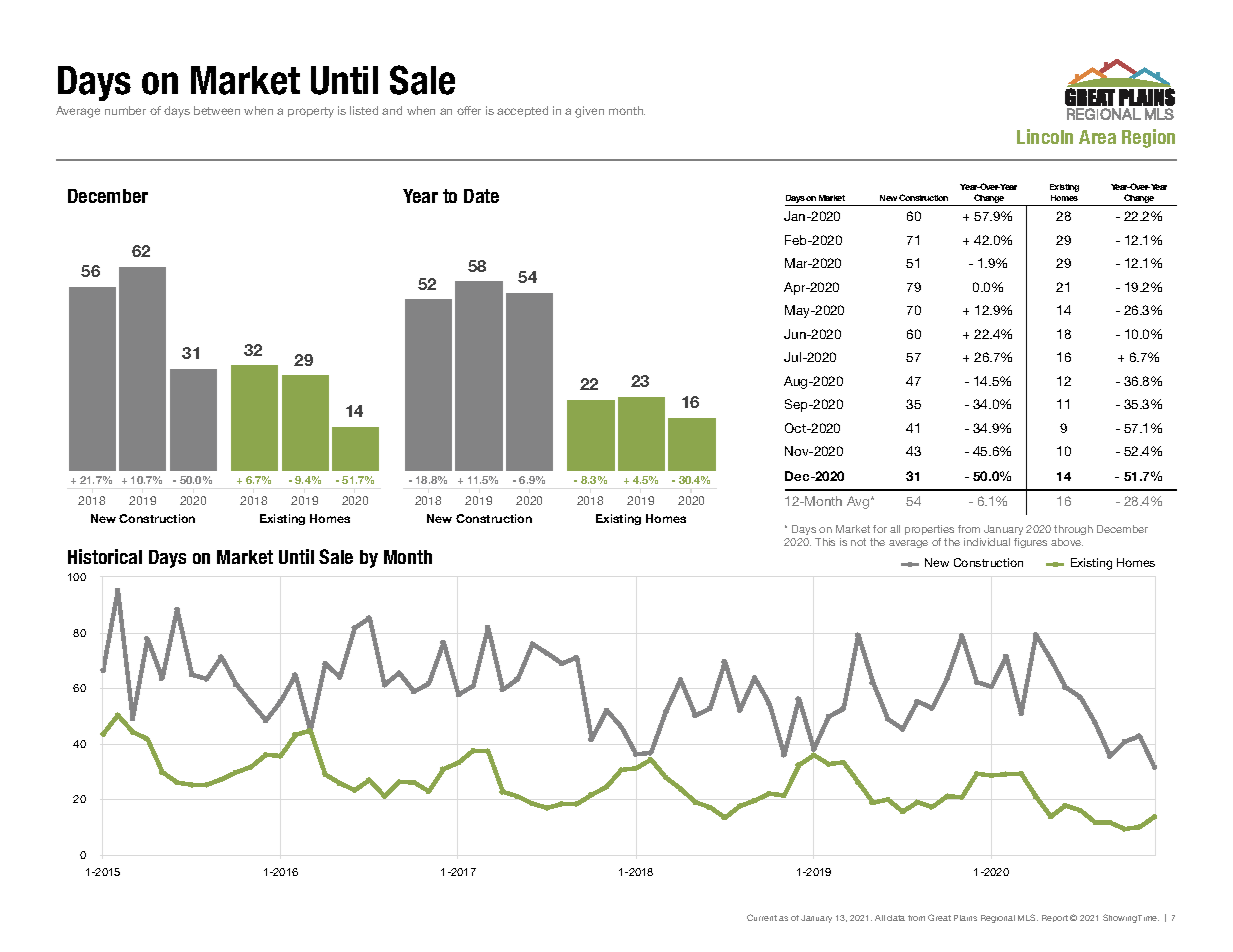 This image has height=952, width=1233. What do you see at coordinates (858, 542) in the image?
I see `not` at bounding box center [858, 542].
